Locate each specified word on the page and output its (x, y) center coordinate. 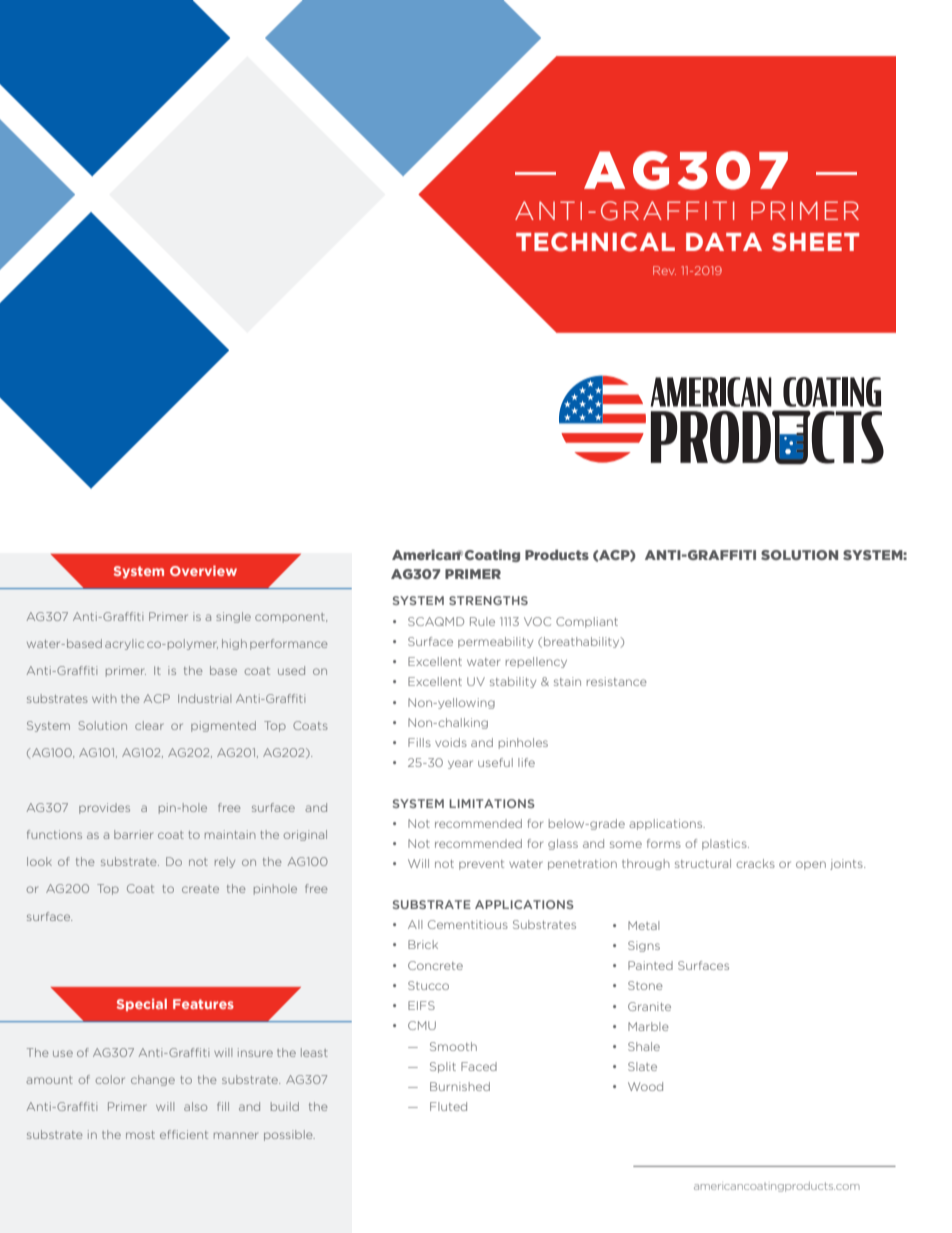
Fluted (448, 1106)
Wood (645, 1086)
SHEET (815, 242)
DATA (724, 242)
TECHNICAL (595, 242)
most (140, 1135)
